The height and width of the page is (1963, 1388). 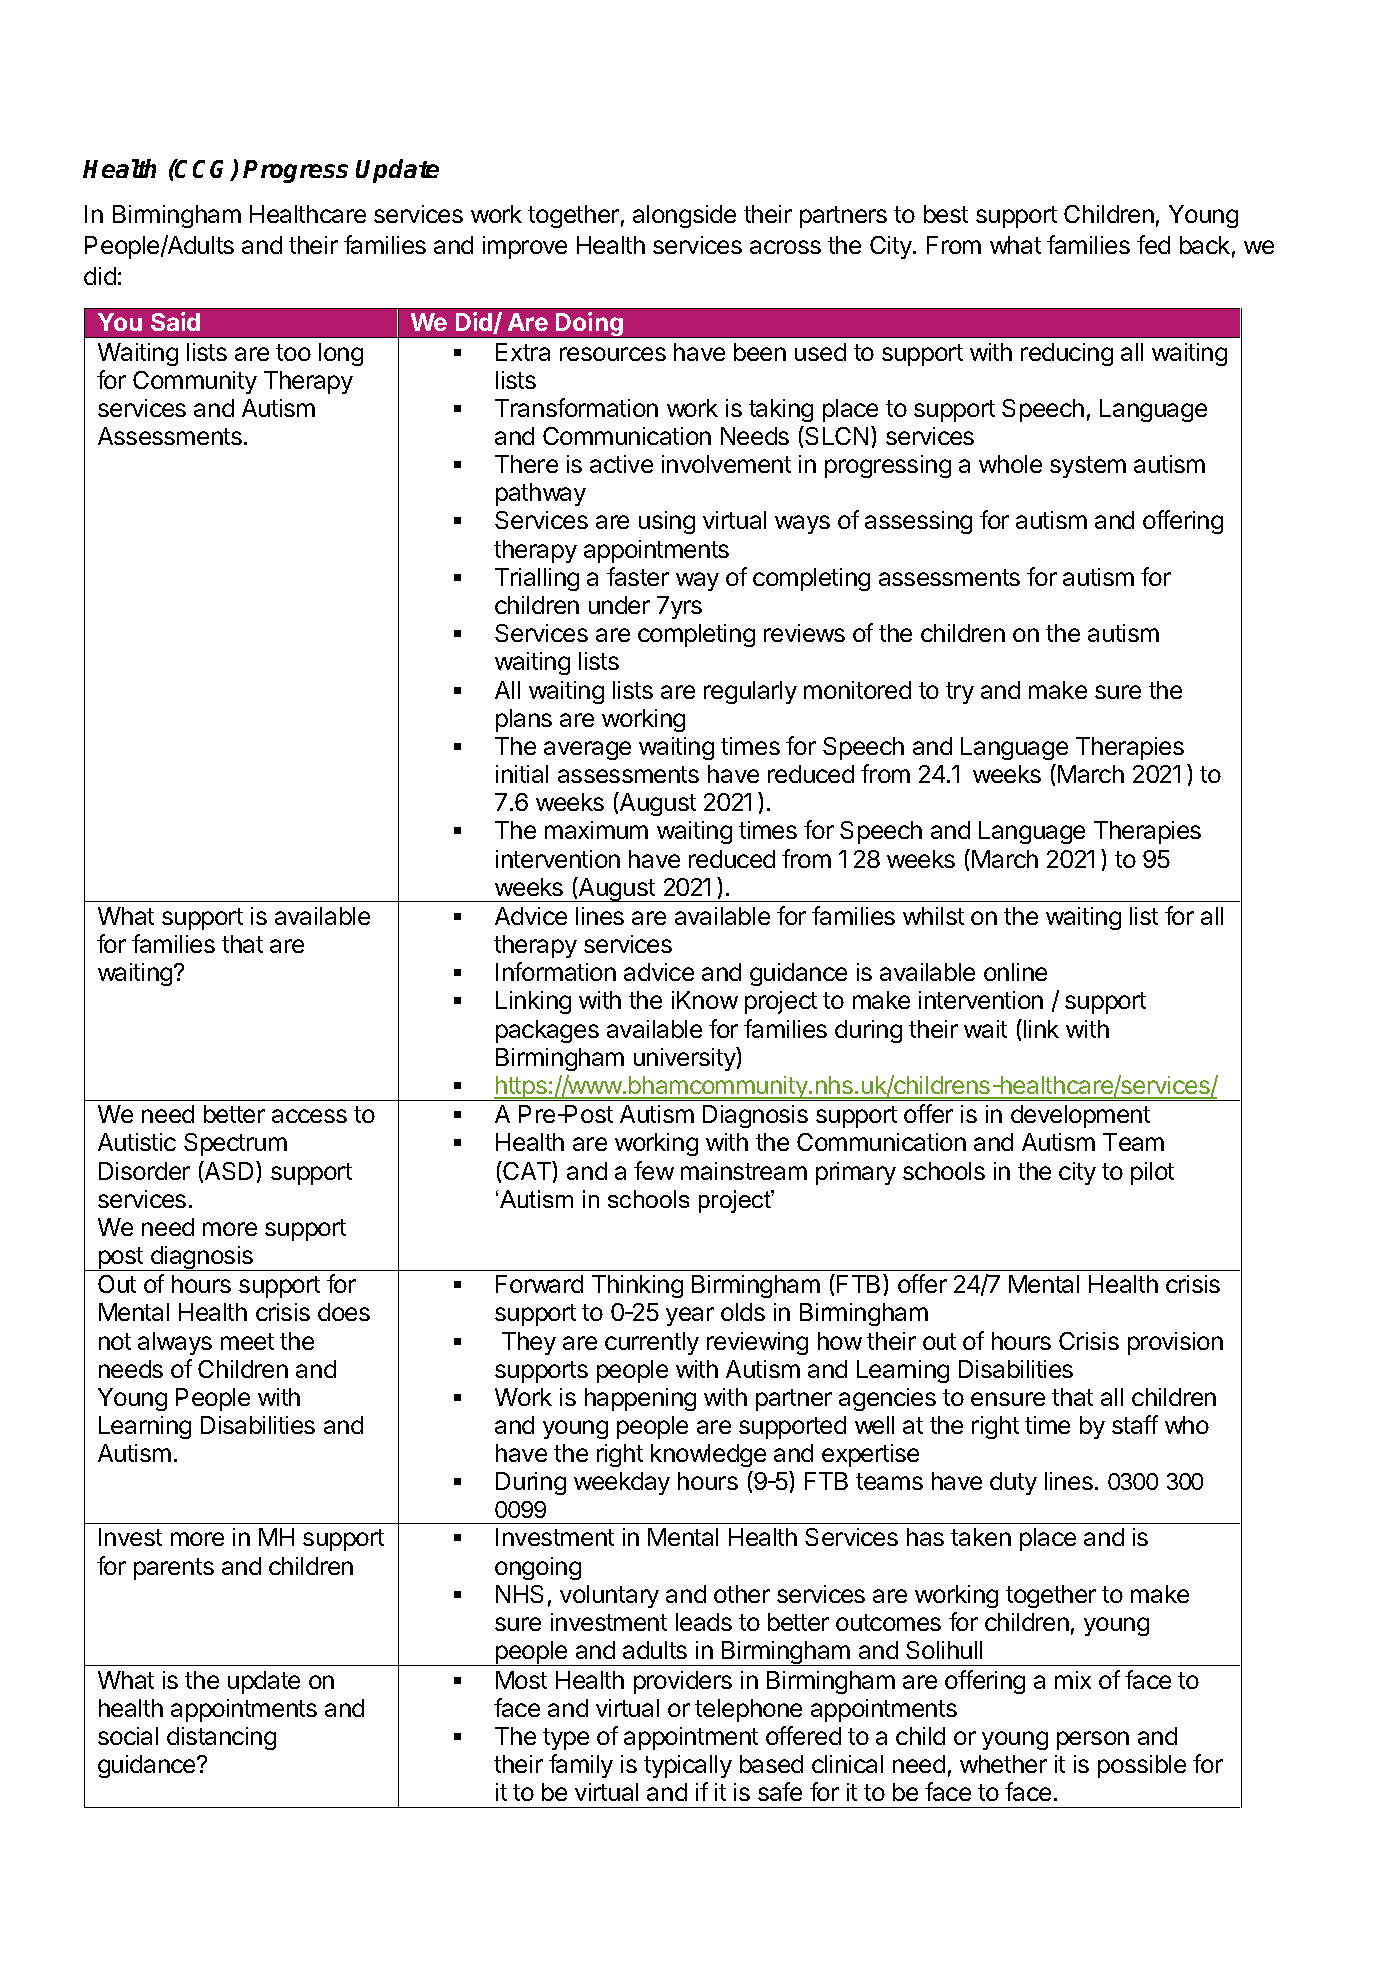 What do you see at coordinates (556, 971) in the page?
I see `Information` at bounding box center [556, 971].
